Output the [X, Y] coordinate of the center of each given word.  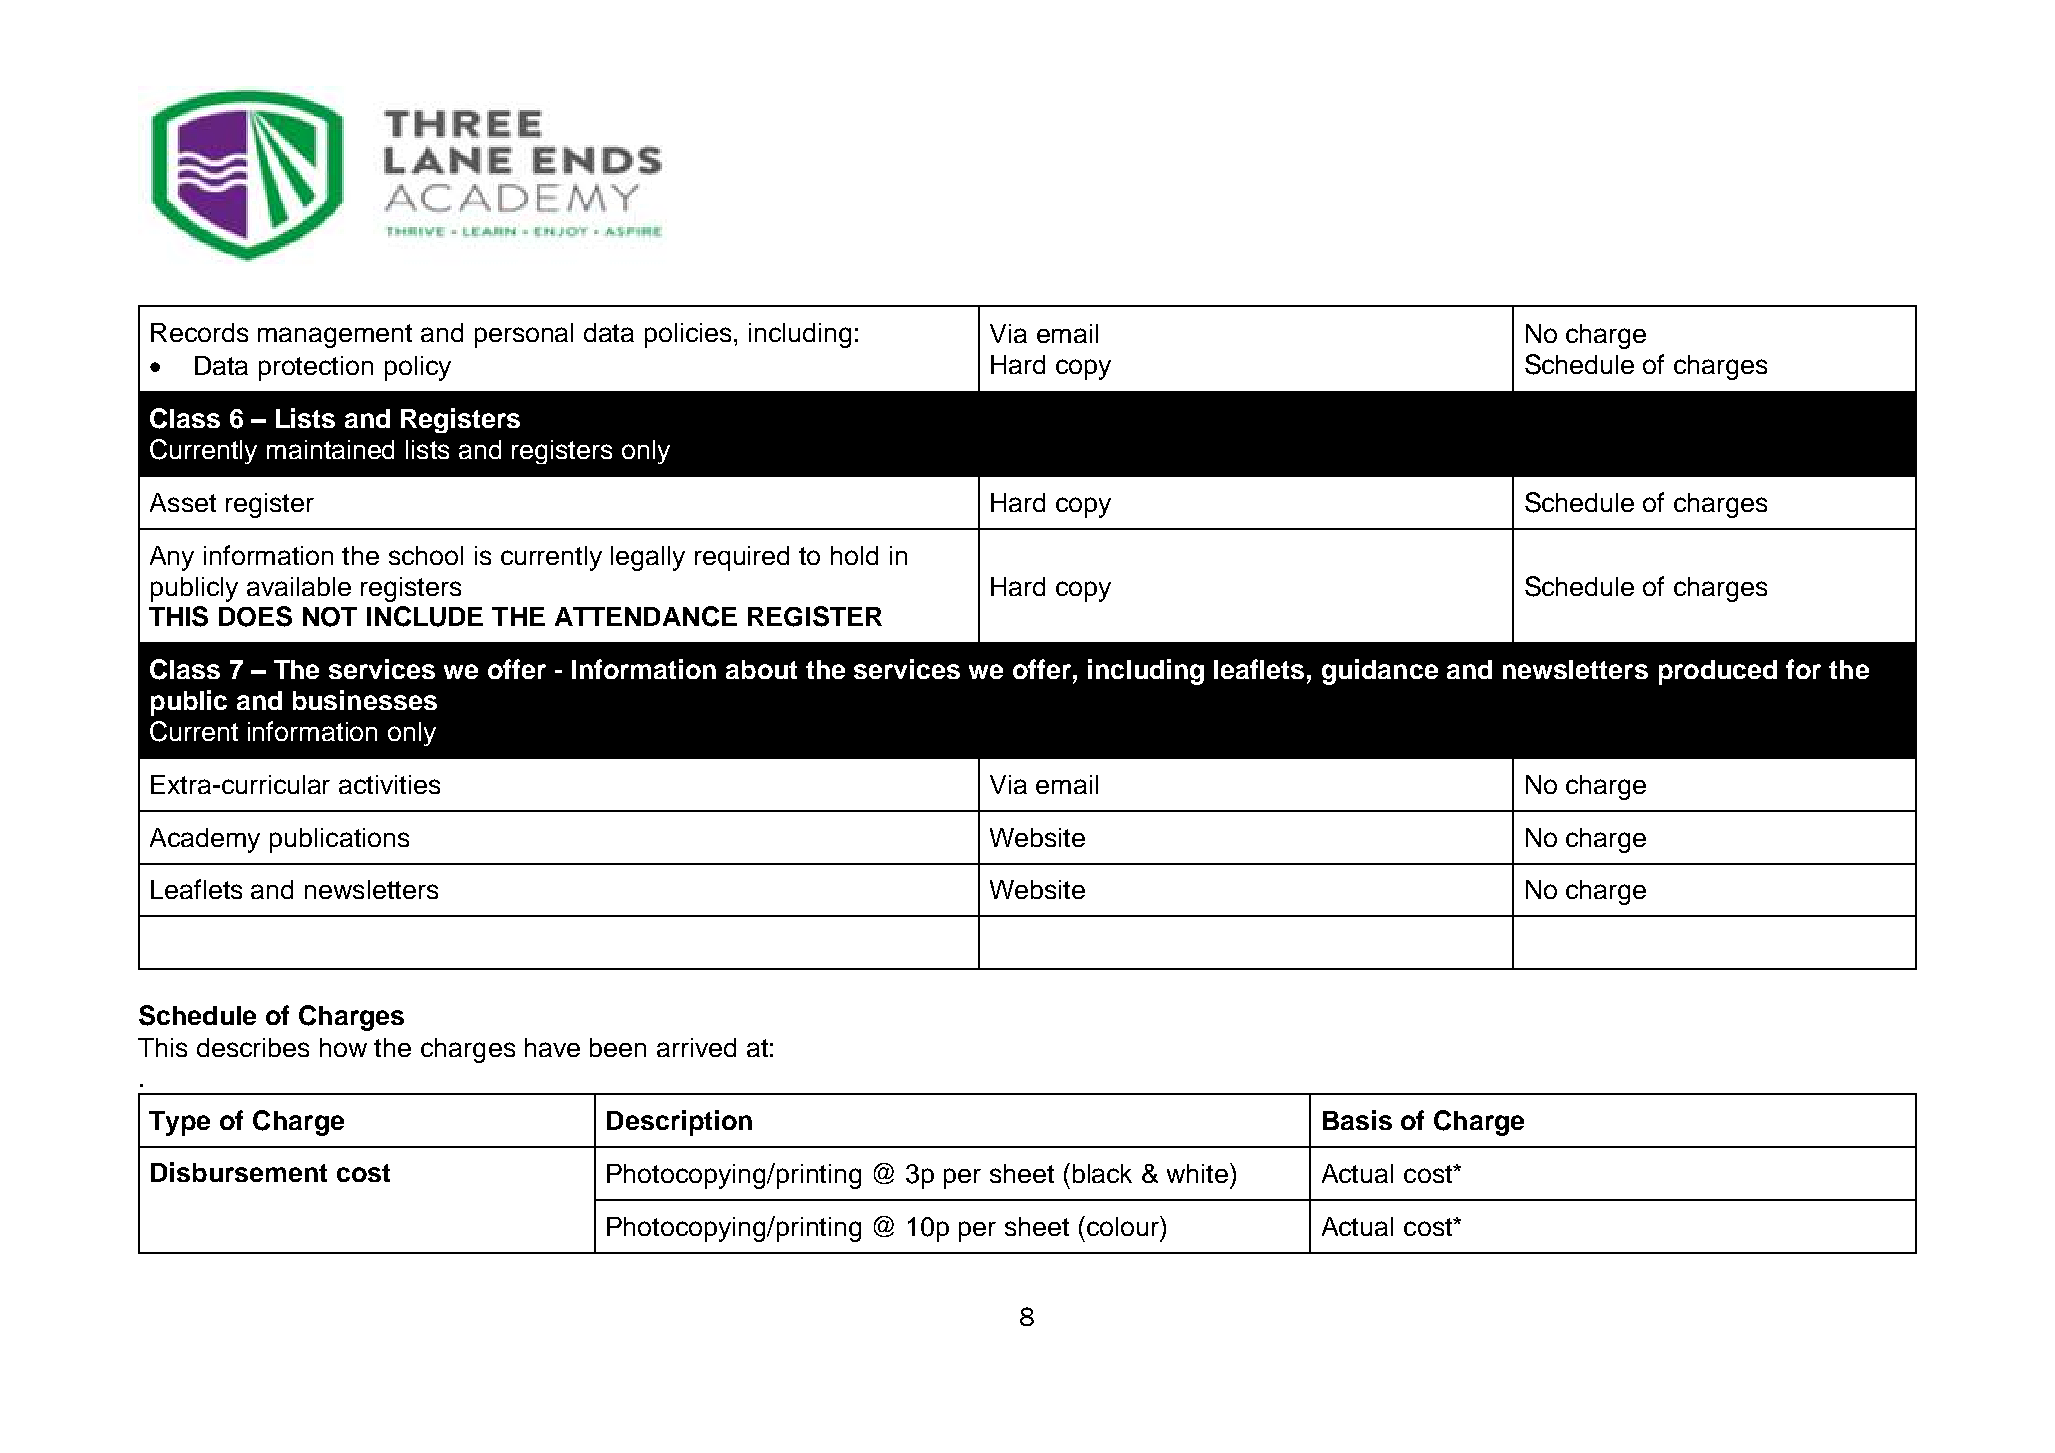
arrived [696, 1047]
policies [688, 335]
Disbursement [239, 1172]
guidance [1380, 672]
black [1102, 1173]
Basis [1357, 1120]
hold [854, 555]
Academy [205, 840]
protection [316, 368]
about [761, 669]
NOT [330, 617]
